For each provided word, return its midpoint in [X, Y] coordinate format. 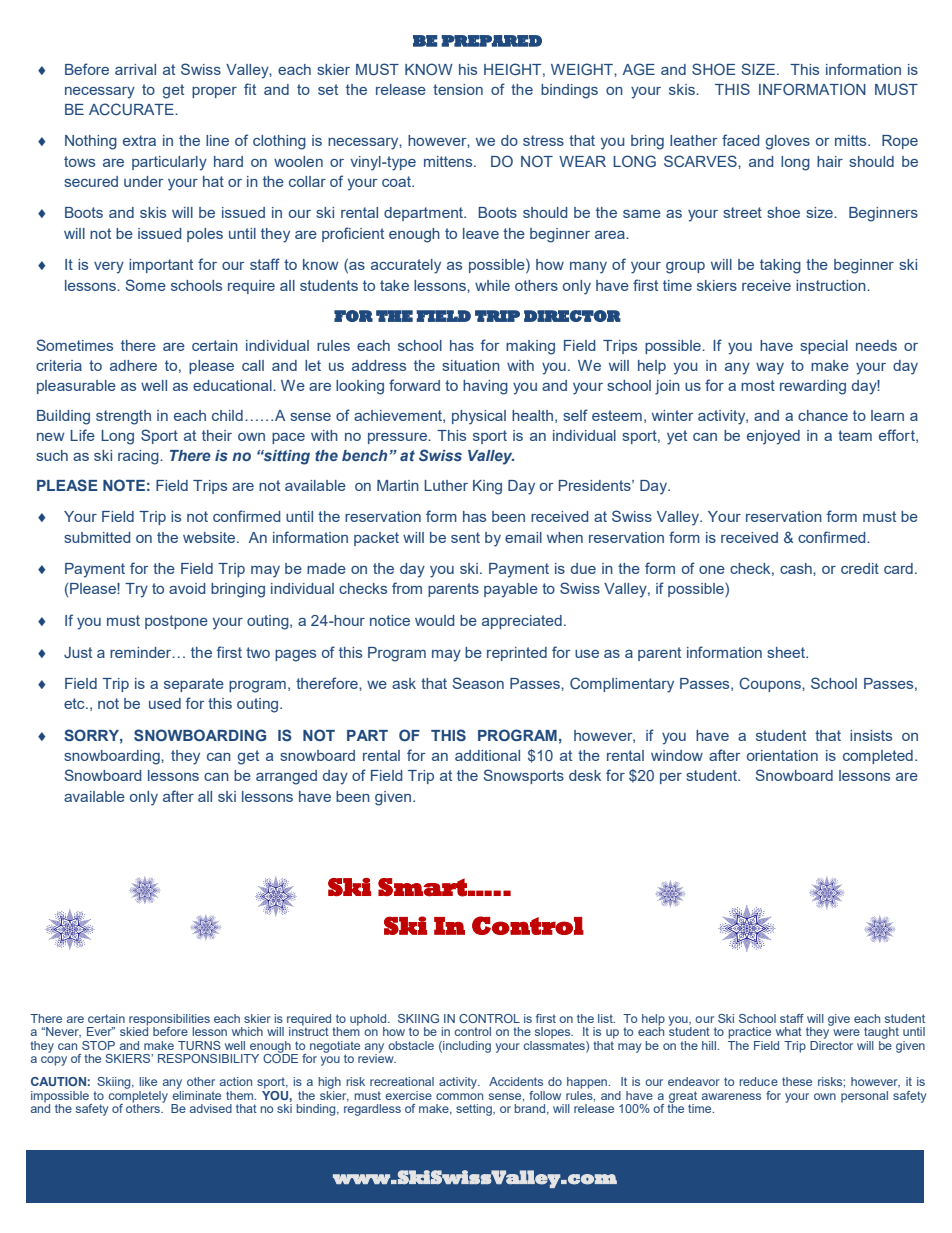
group [685, 268]
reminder [142, 652]
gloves [788, 142]
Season [478, 683]
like [148, 1081]
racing [139, 457]
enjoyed [773, 437]
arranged [286, 777]
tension [458, 89]
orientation [782, 755]
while [492, 285]
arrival [135, 69]
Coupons [771, 684]
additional [487, 755]
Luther [446, 485]
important [161, 266]
